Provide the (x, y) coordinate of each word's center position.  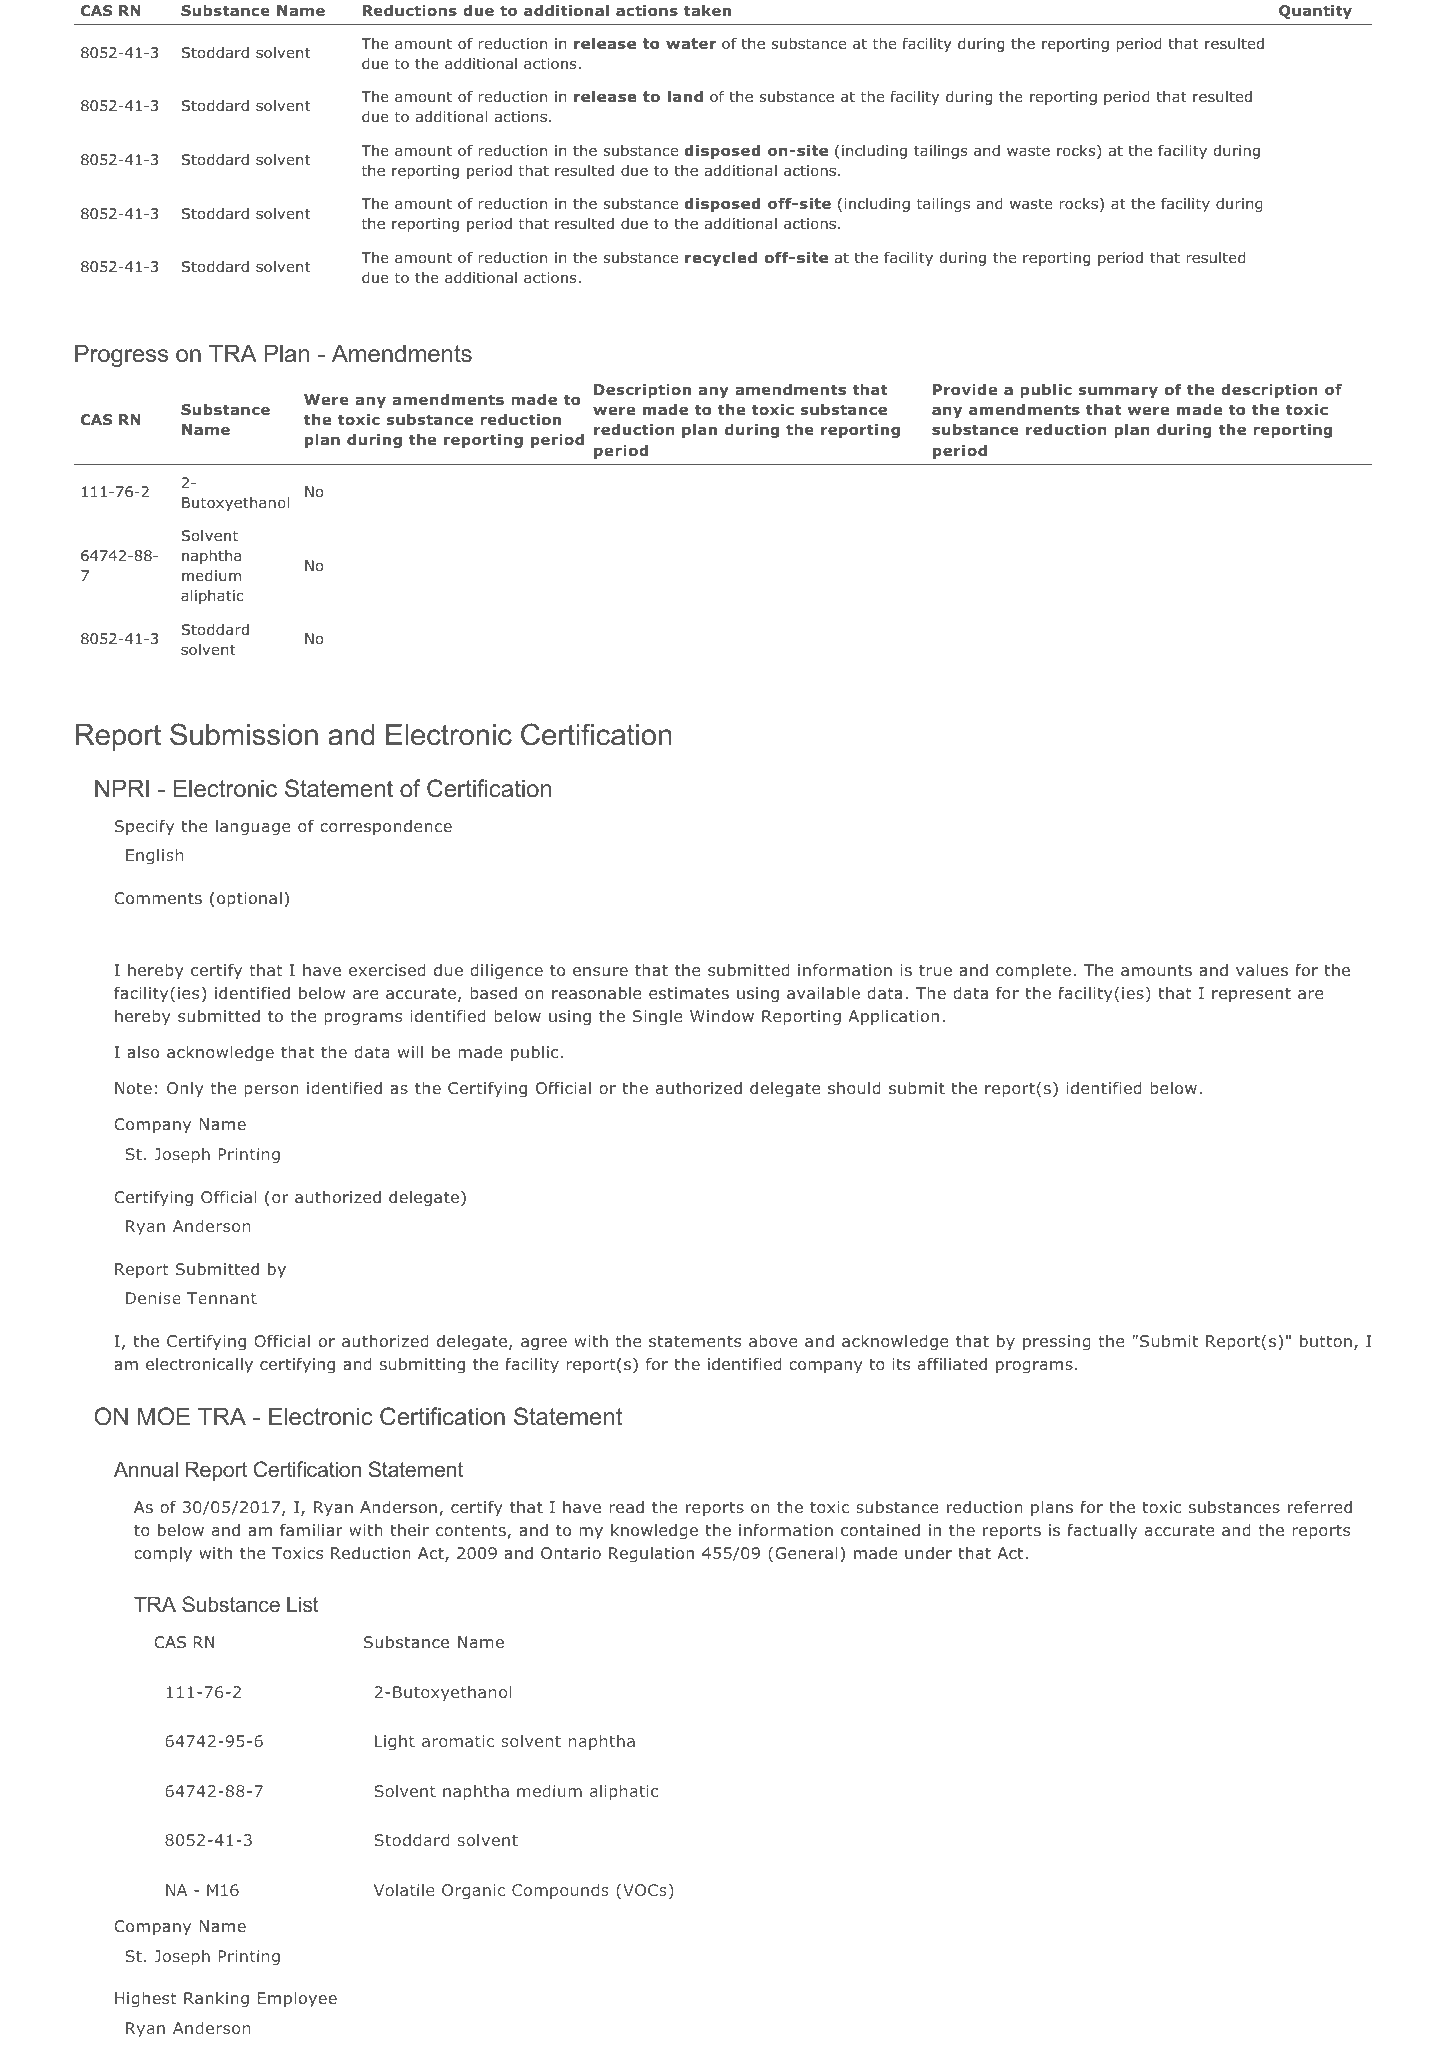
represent (1251, 995)
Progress (121, 355)
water (691, 43)
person (271, 1091)
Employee (297, 1999)
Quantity (1315, 12)
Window (722, 1016)
